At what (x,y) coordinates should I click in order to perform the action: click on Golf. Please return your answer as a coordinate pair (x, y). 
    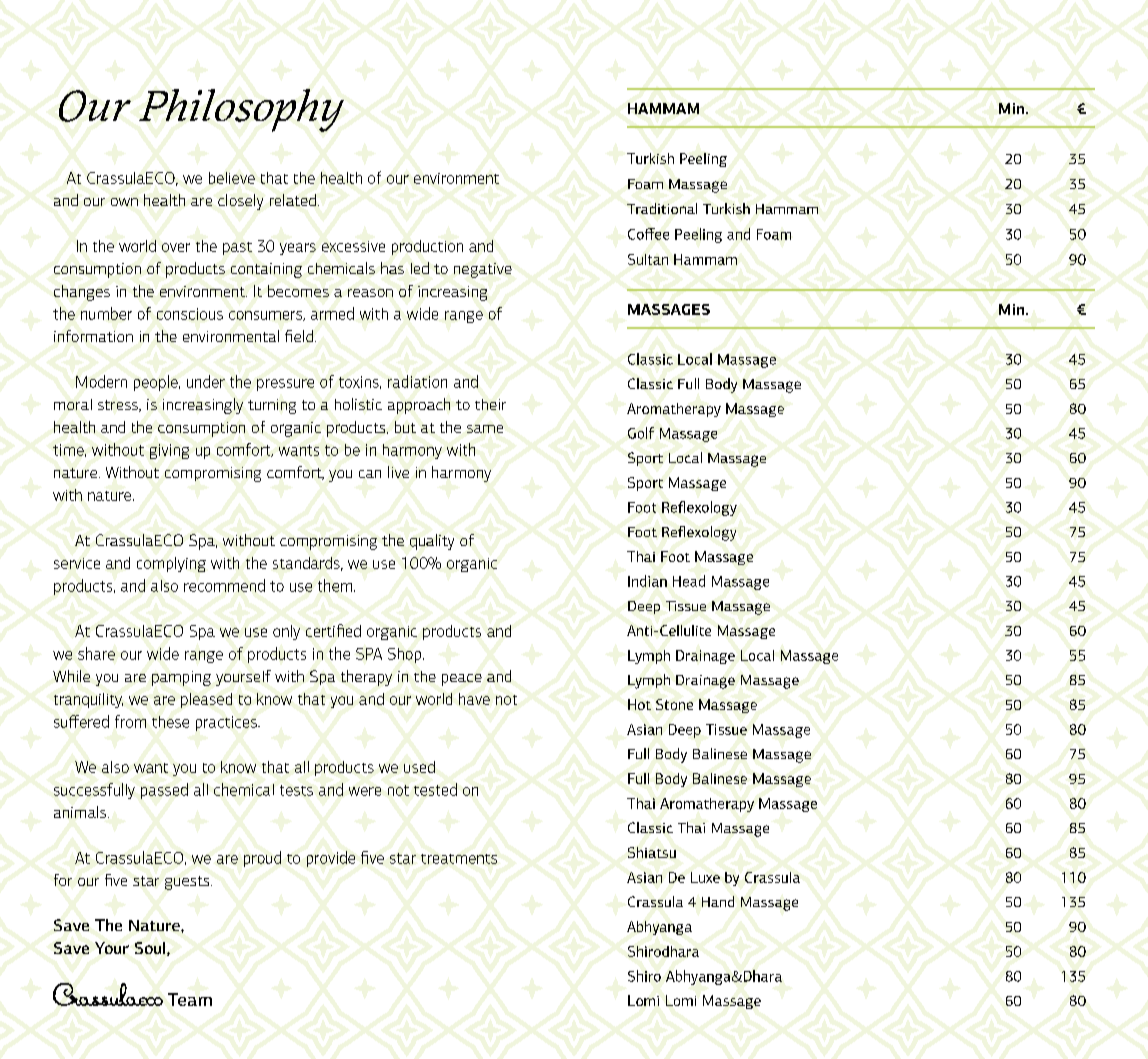
    Looking at the image, I should click on (641, 433).
